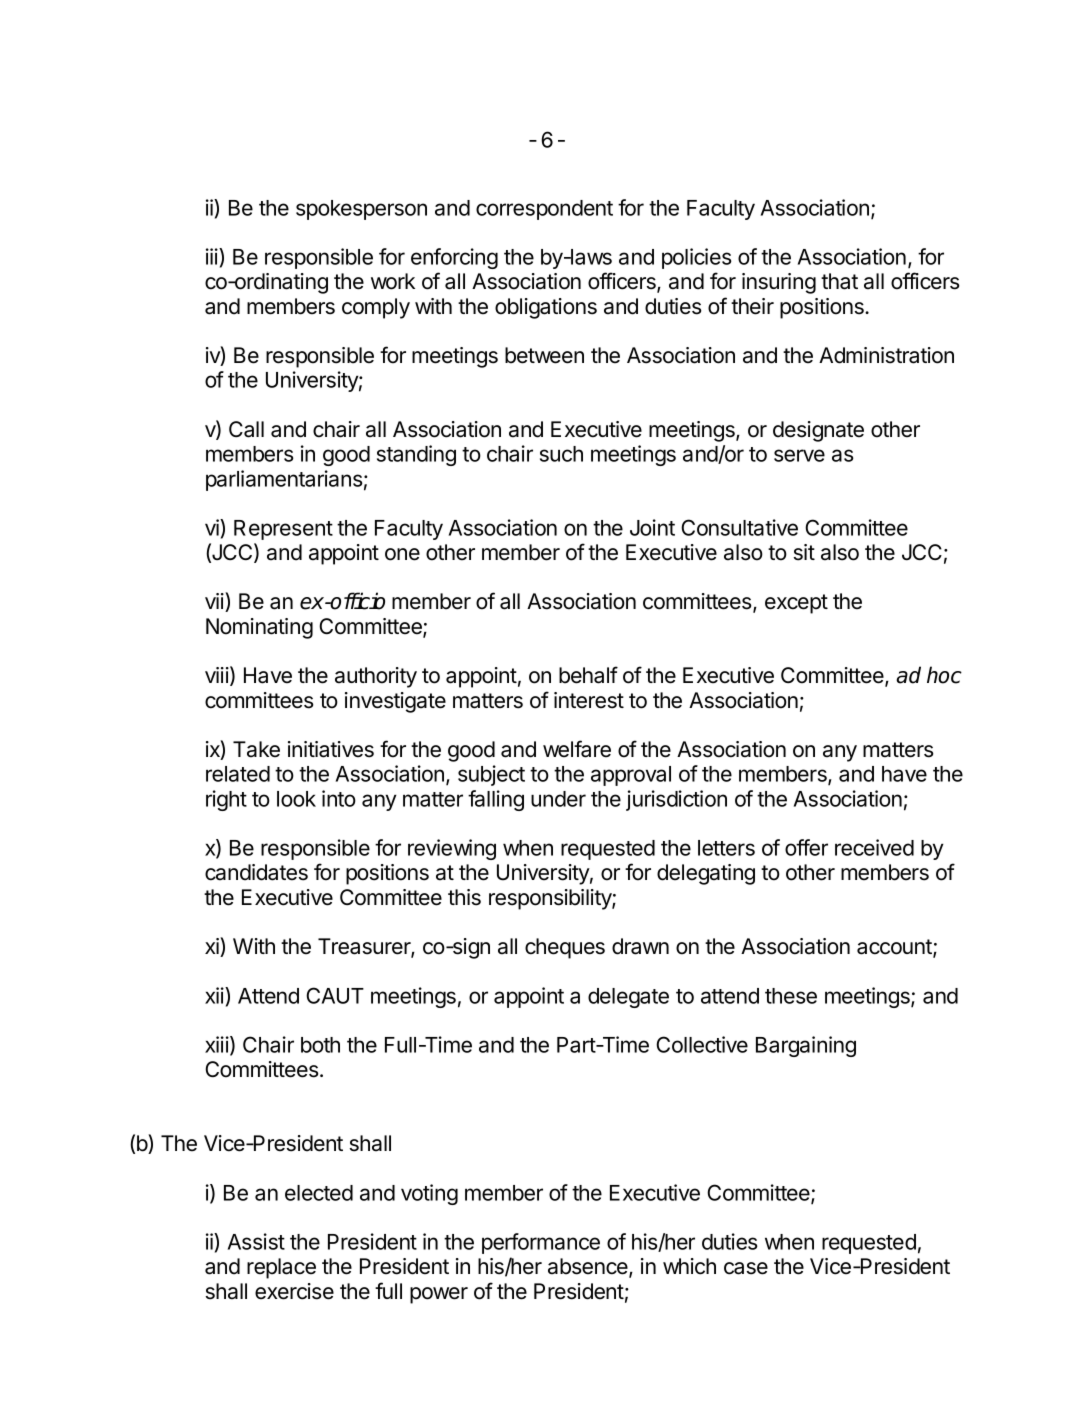  What do you see at coordinates (281, 1268) in the image?
I see `replace` at bounding box center [281, 1268].
